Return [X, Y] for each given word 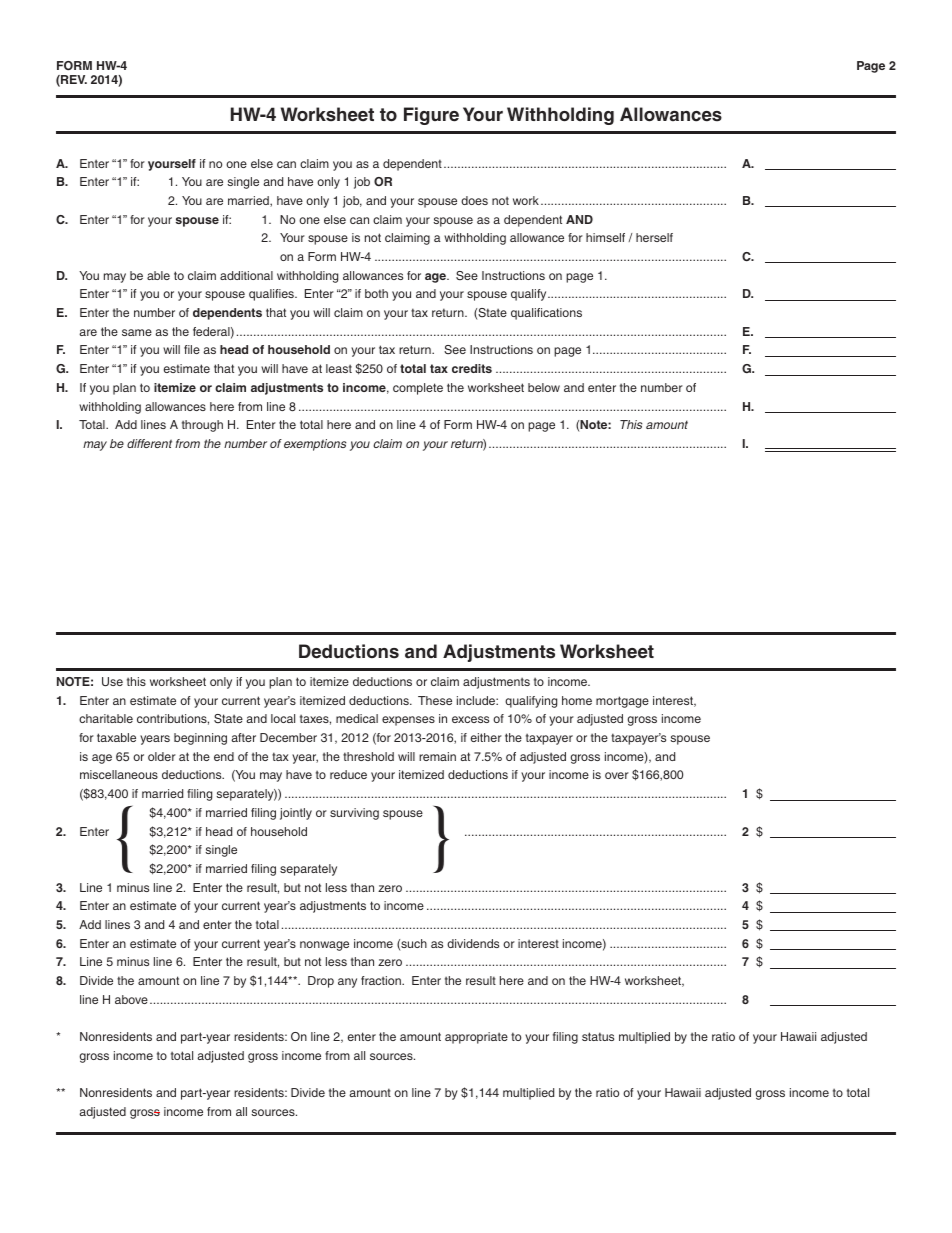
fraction [382, 980]
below [544, 387]
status [598, 1036]
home [577, 700]
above [131, 999]
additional [246, 275]
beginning [200, 739]
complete [418, 389]
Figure [431, 116]
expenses [408, 721]
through [202, 426]
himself [605, 237]
